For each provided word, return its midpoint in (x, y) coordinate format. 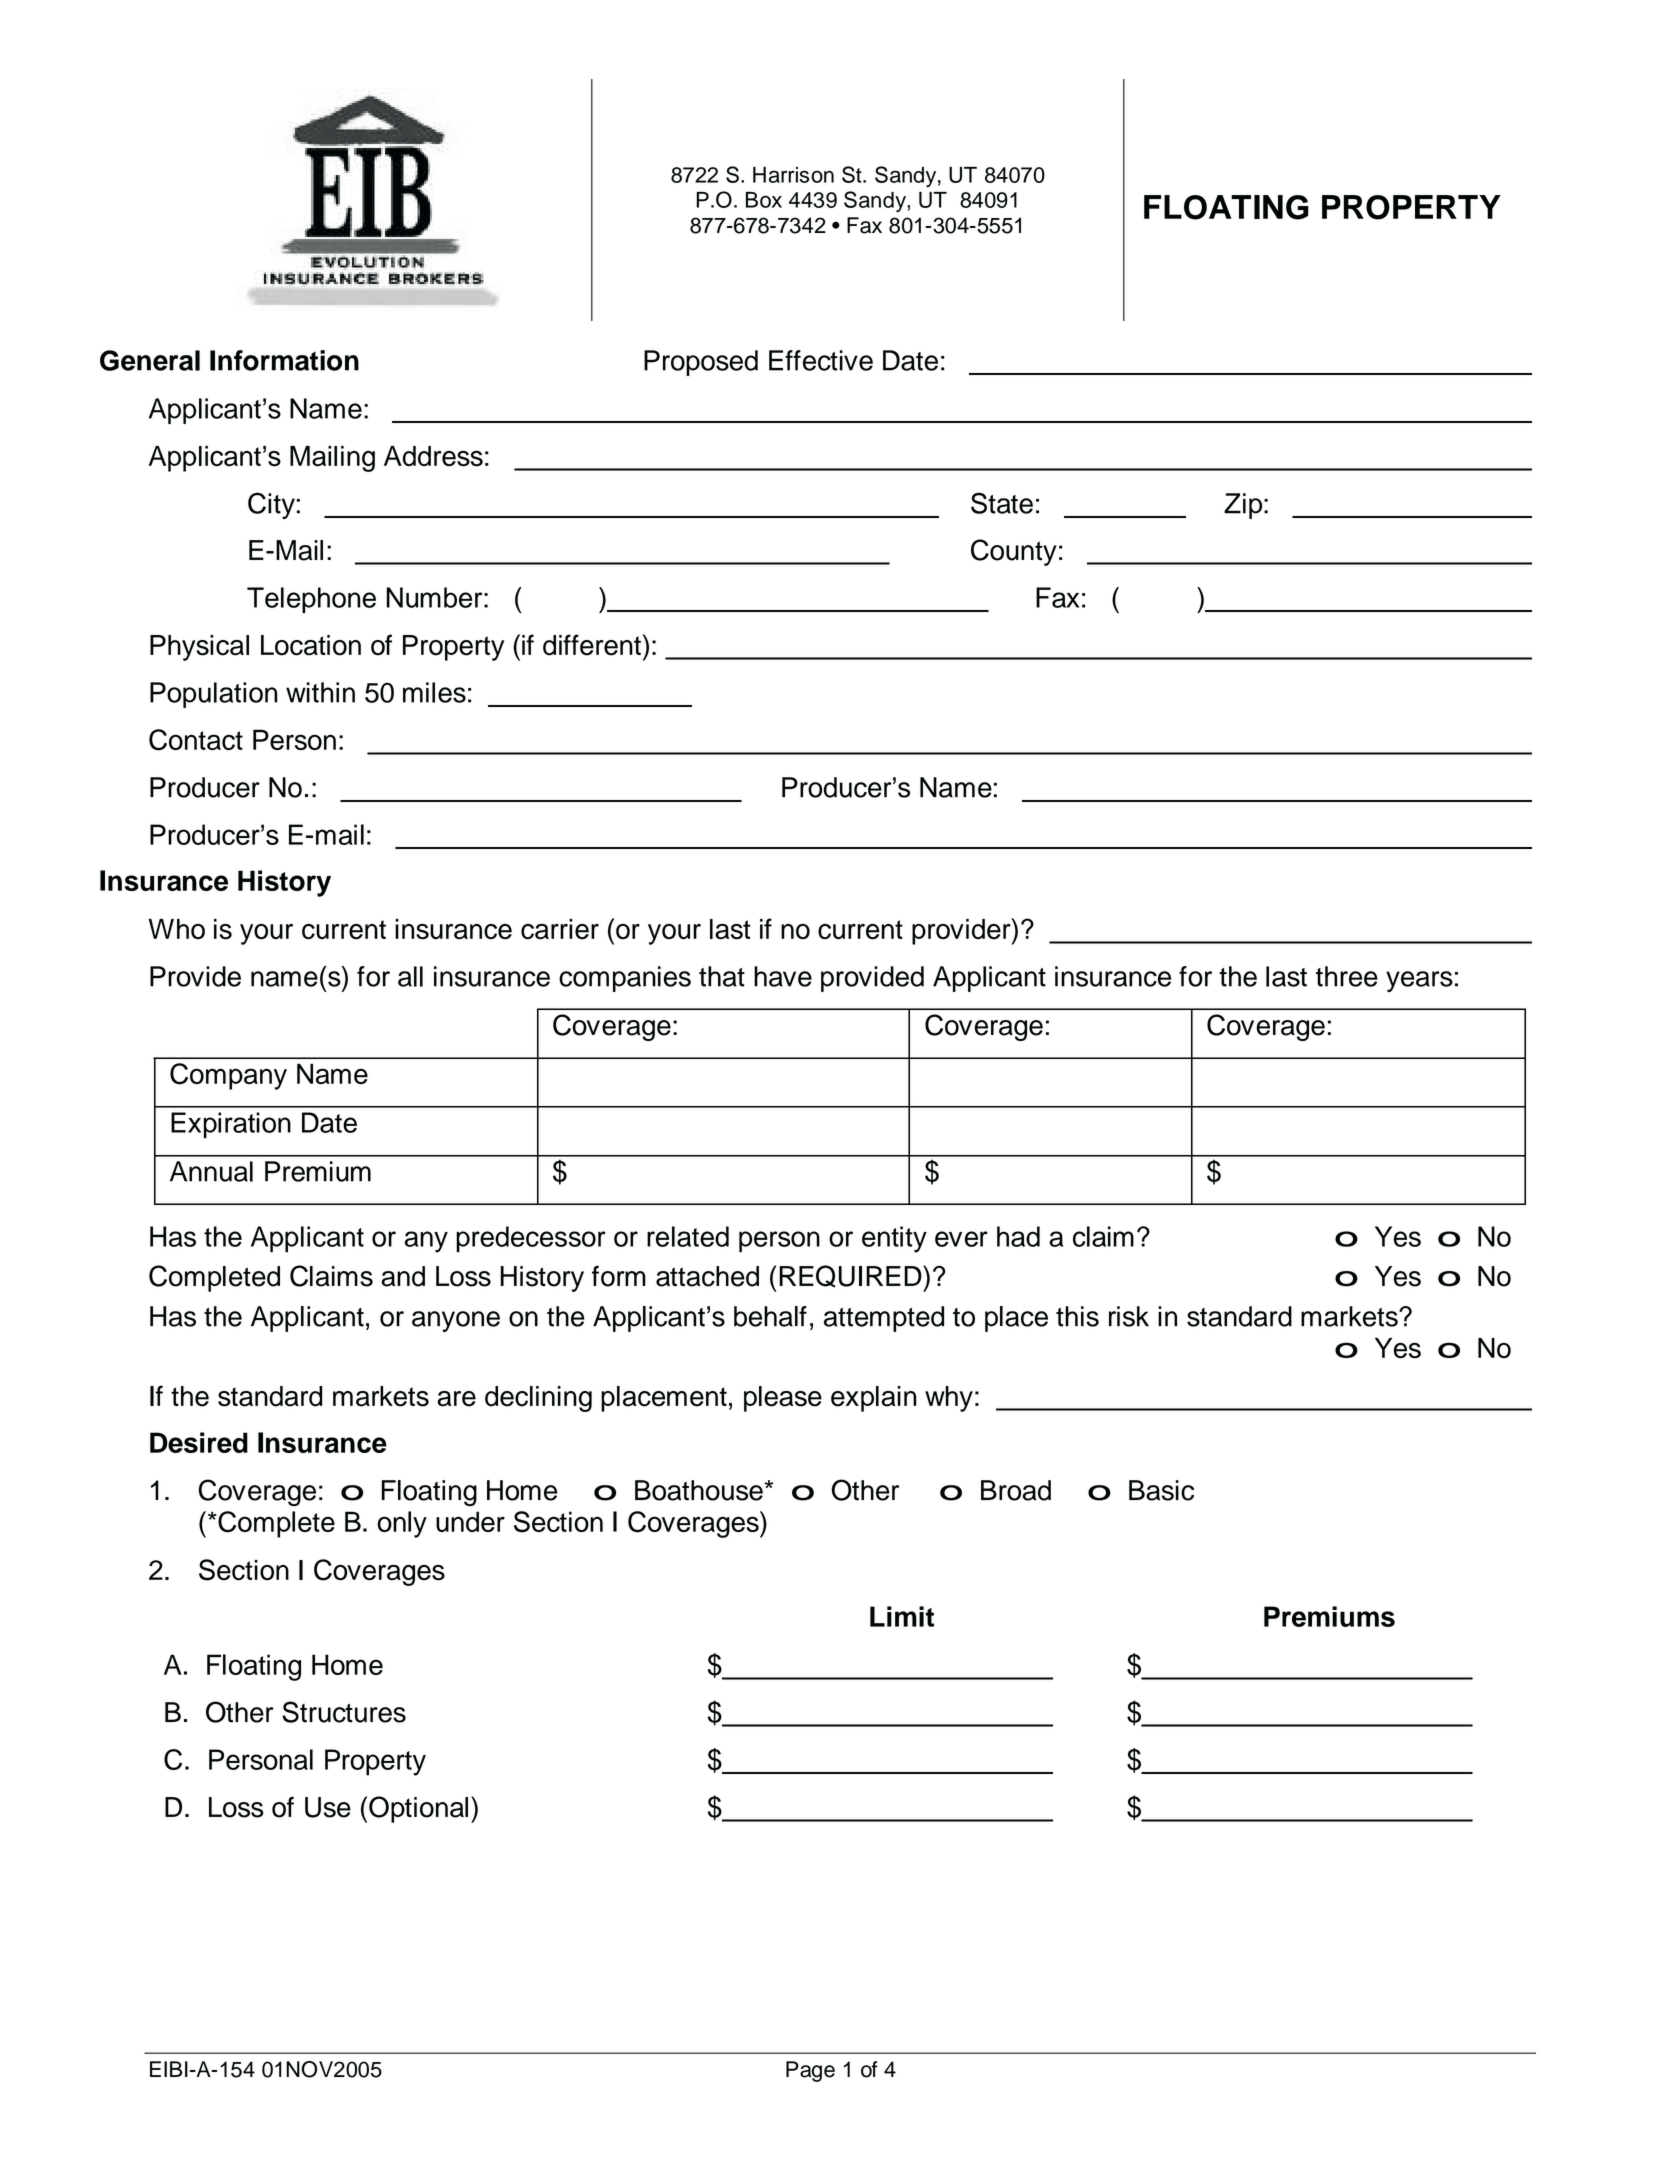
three (1347, 976)
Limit (902, 1616)
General (150, 360)
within (320, 692)
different (592, 645)
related (688, 1236)
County (1014, 552)
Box (764, 200)
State (1002, 503)
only (402, 1524)
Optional (418, 1809)
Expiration (231, 1125)
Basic (1161, 1490)
